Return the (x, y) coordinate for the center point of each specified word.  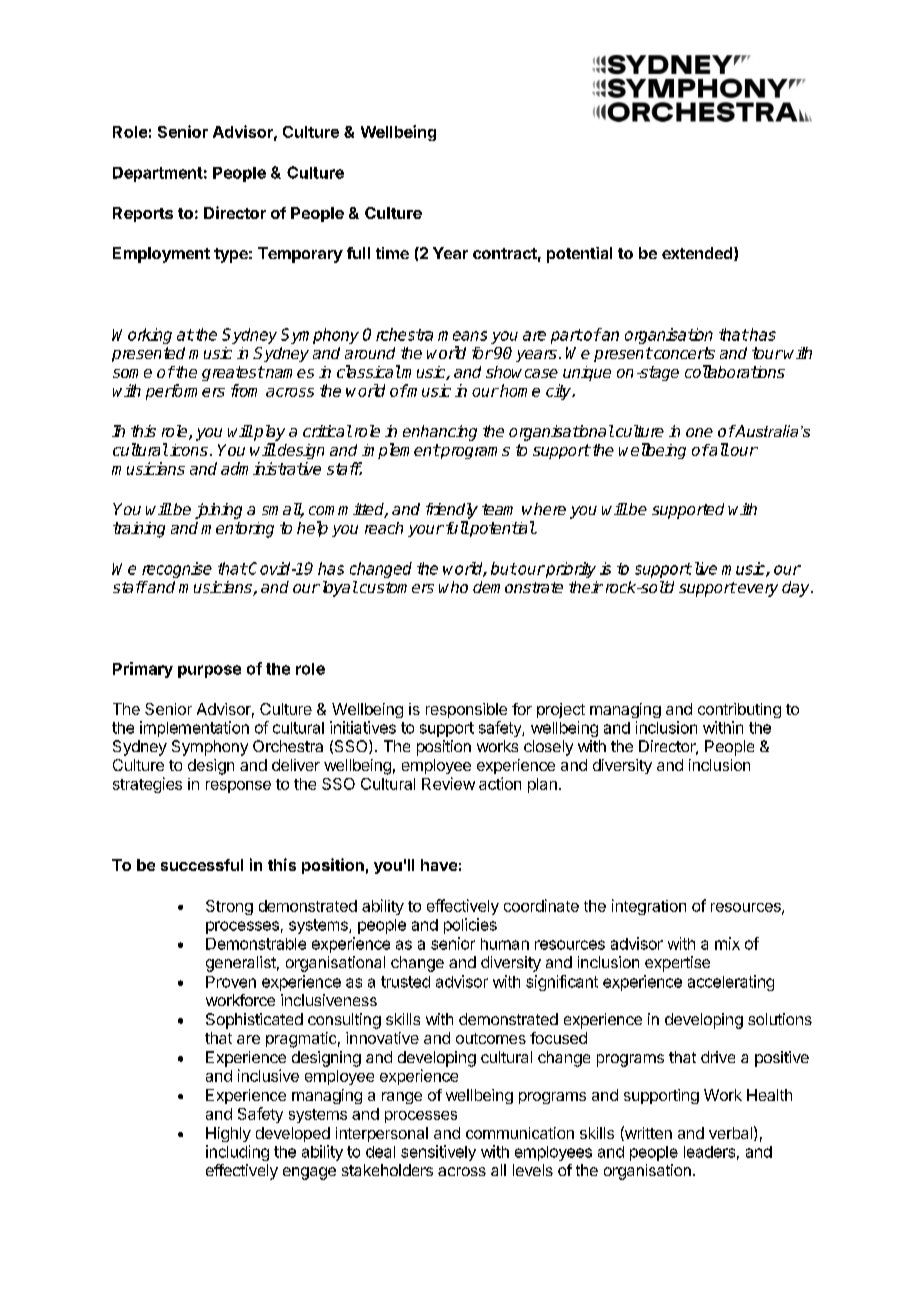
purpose (209, 671)
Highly (228, 1134)
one (699, 432)
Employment (161, 255)
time (392, 253)
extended (698, 254)
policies (470, 926)
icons (189, 450)
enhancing (440, 433)
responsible (466, 710)
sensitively (438, 1153)
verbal (730, 1133)
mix (727, 943)
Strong (229, 907)
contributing (739, 710)
